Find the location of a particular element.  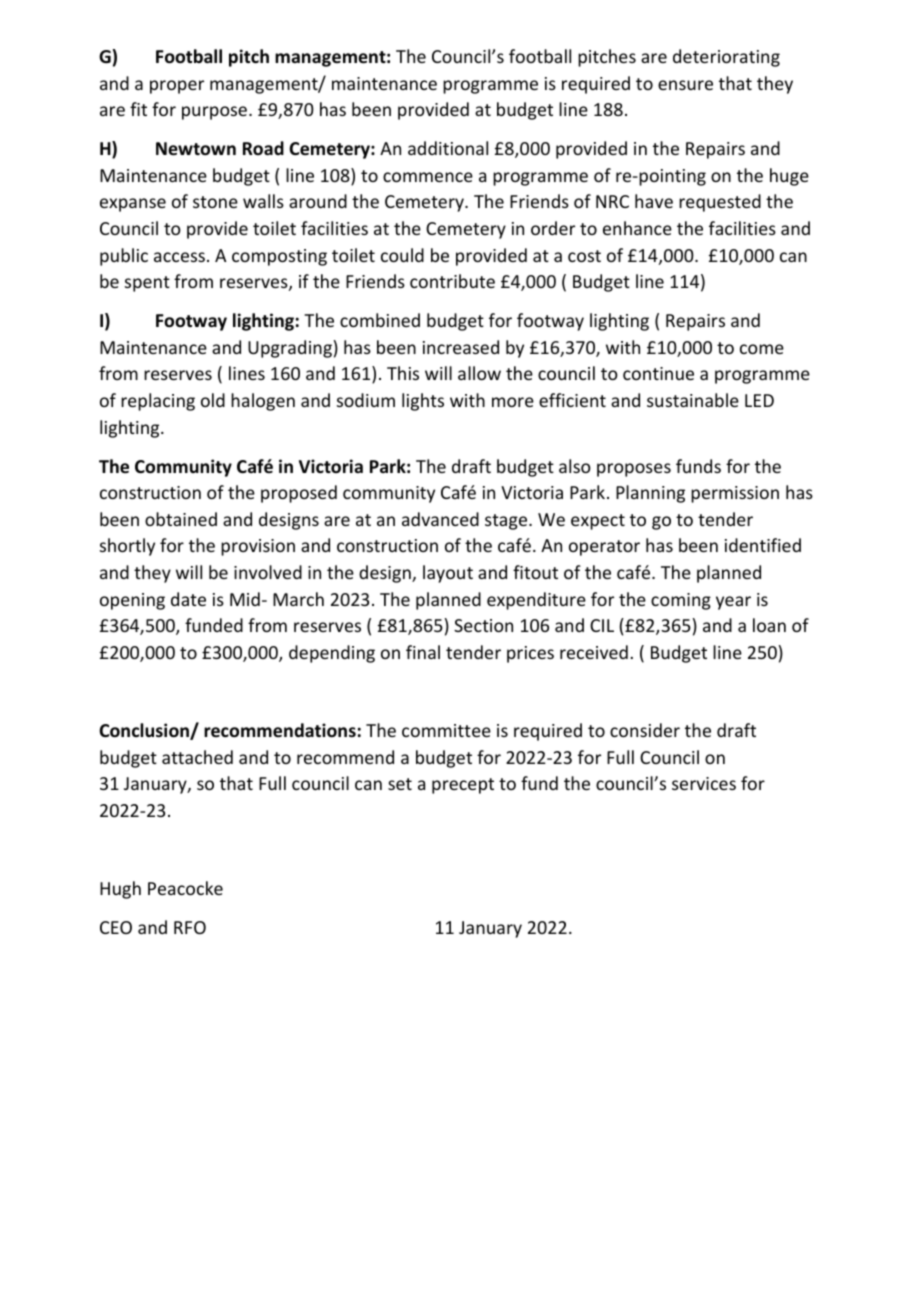

Peacocke is located at coordinates (185, 888).
